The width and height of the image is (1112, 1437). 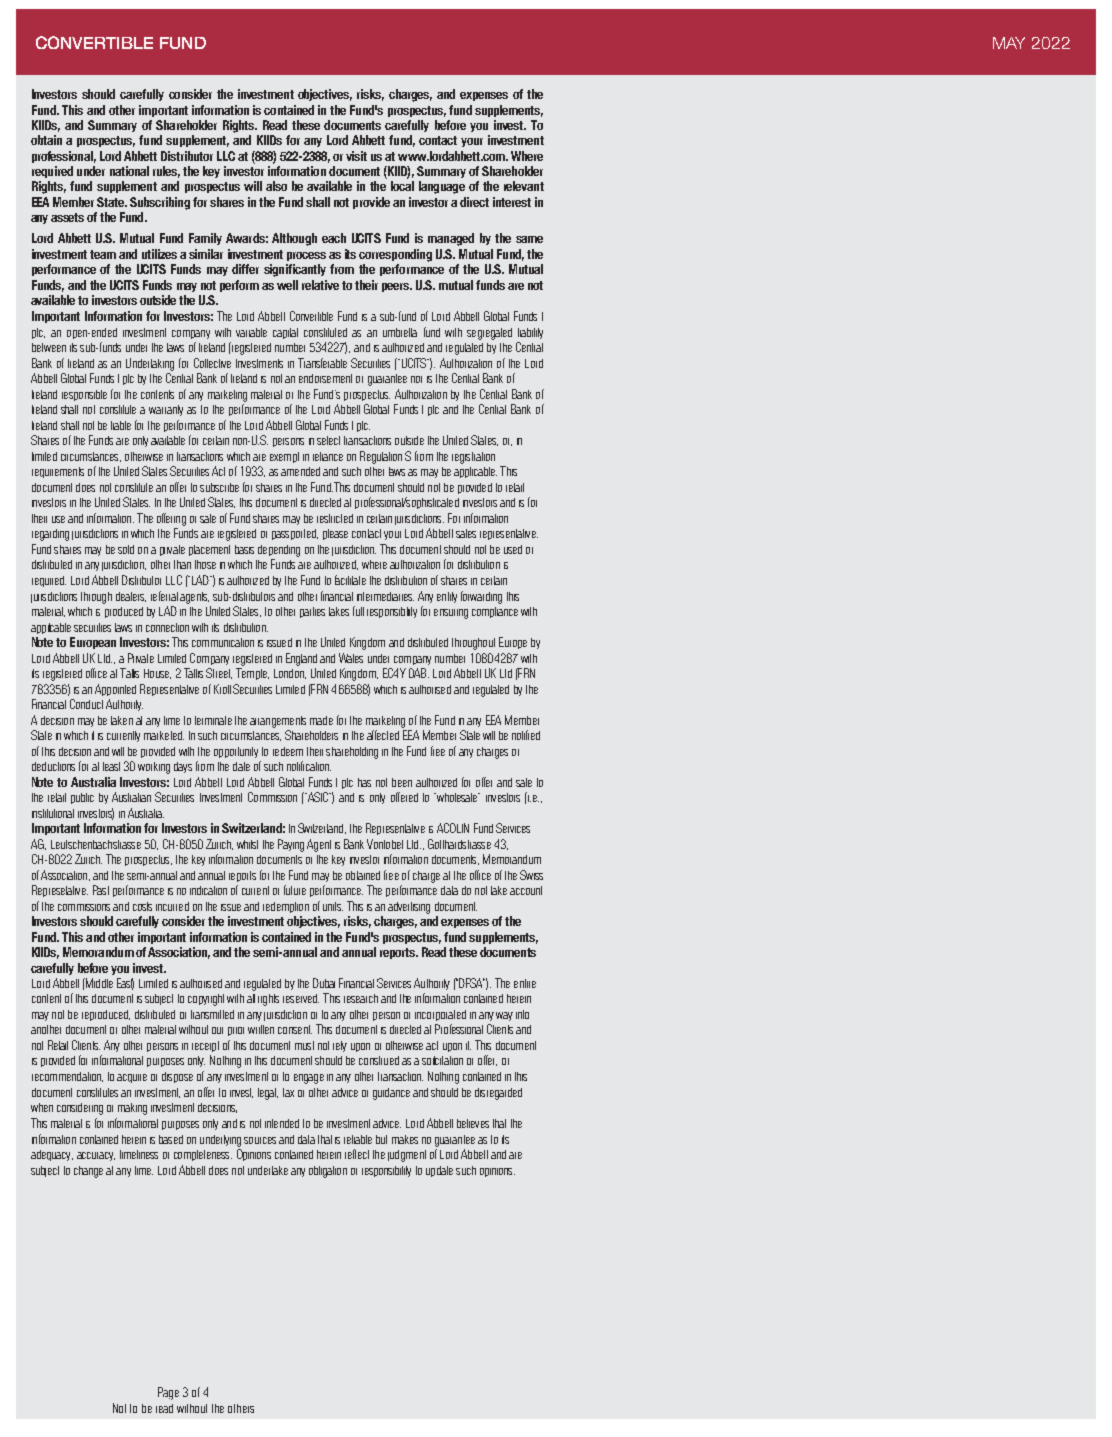 What do you see at coordinates (288, 751) in the image?
I see `redeem` at bounding box center [288, 751].
